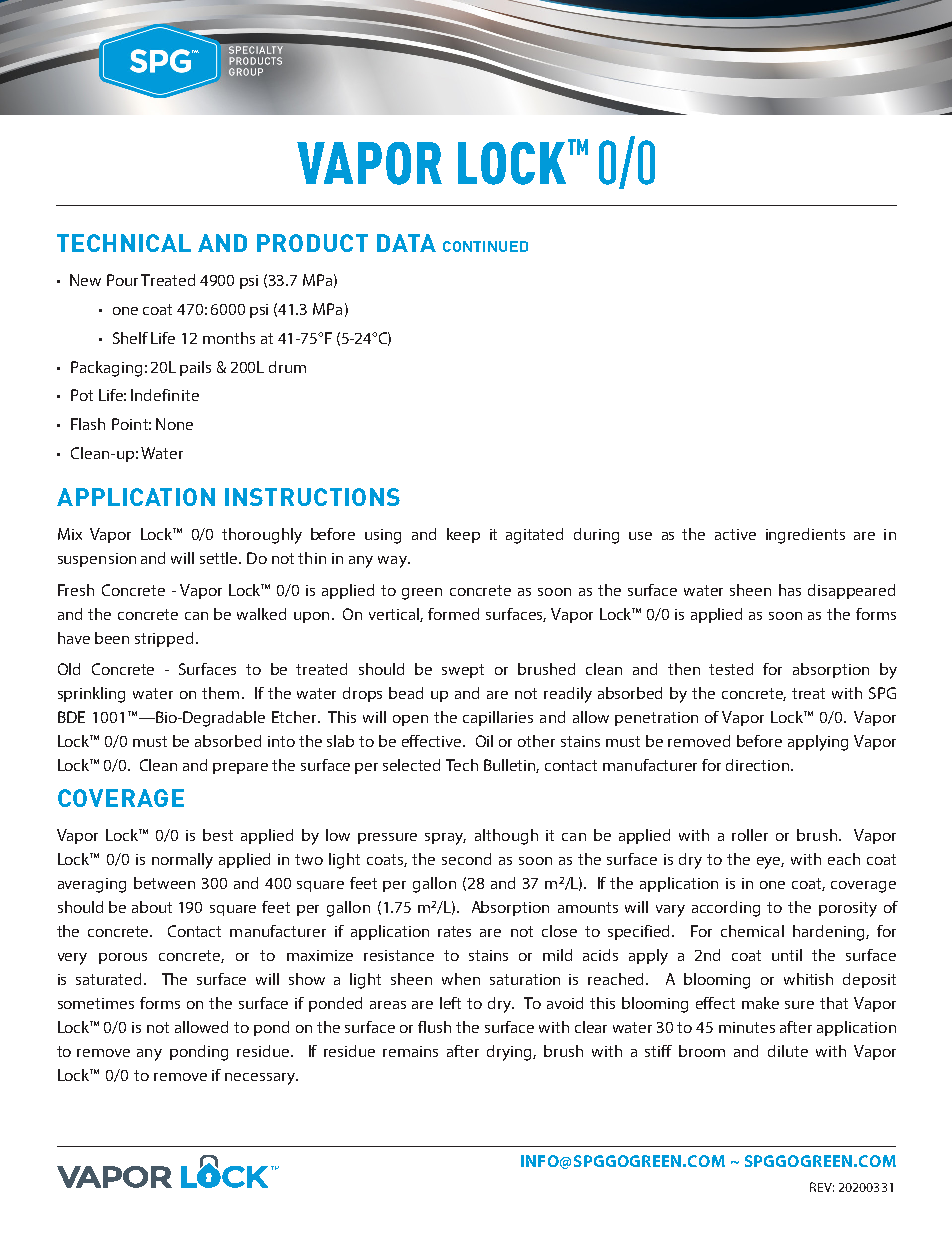  Describe the element at coordinates (463, 535) in the page. I see `keep` at that location.
